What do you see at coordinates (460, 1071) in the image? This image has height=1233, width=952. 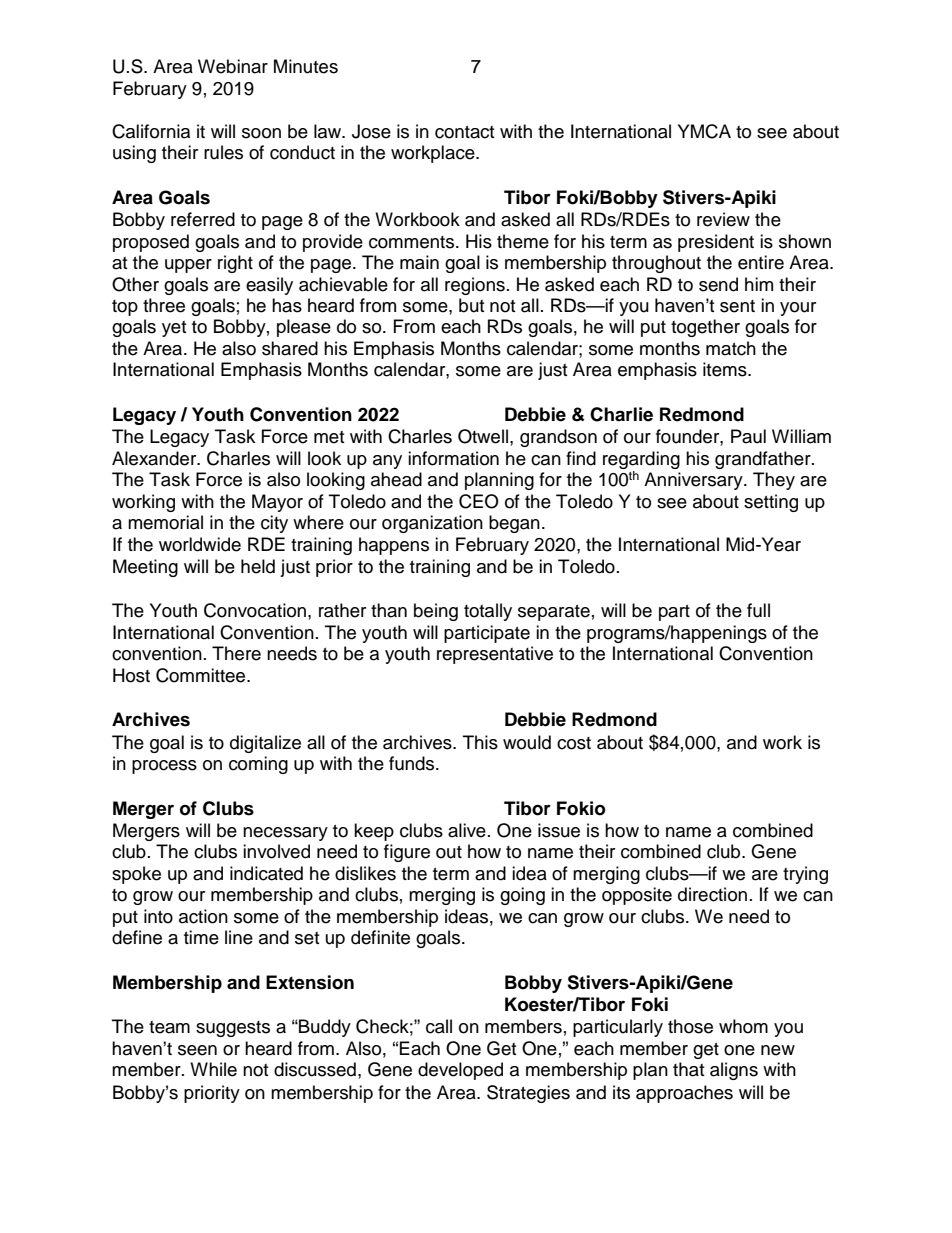 I see `developed` at bounding box center [460, 1071].
